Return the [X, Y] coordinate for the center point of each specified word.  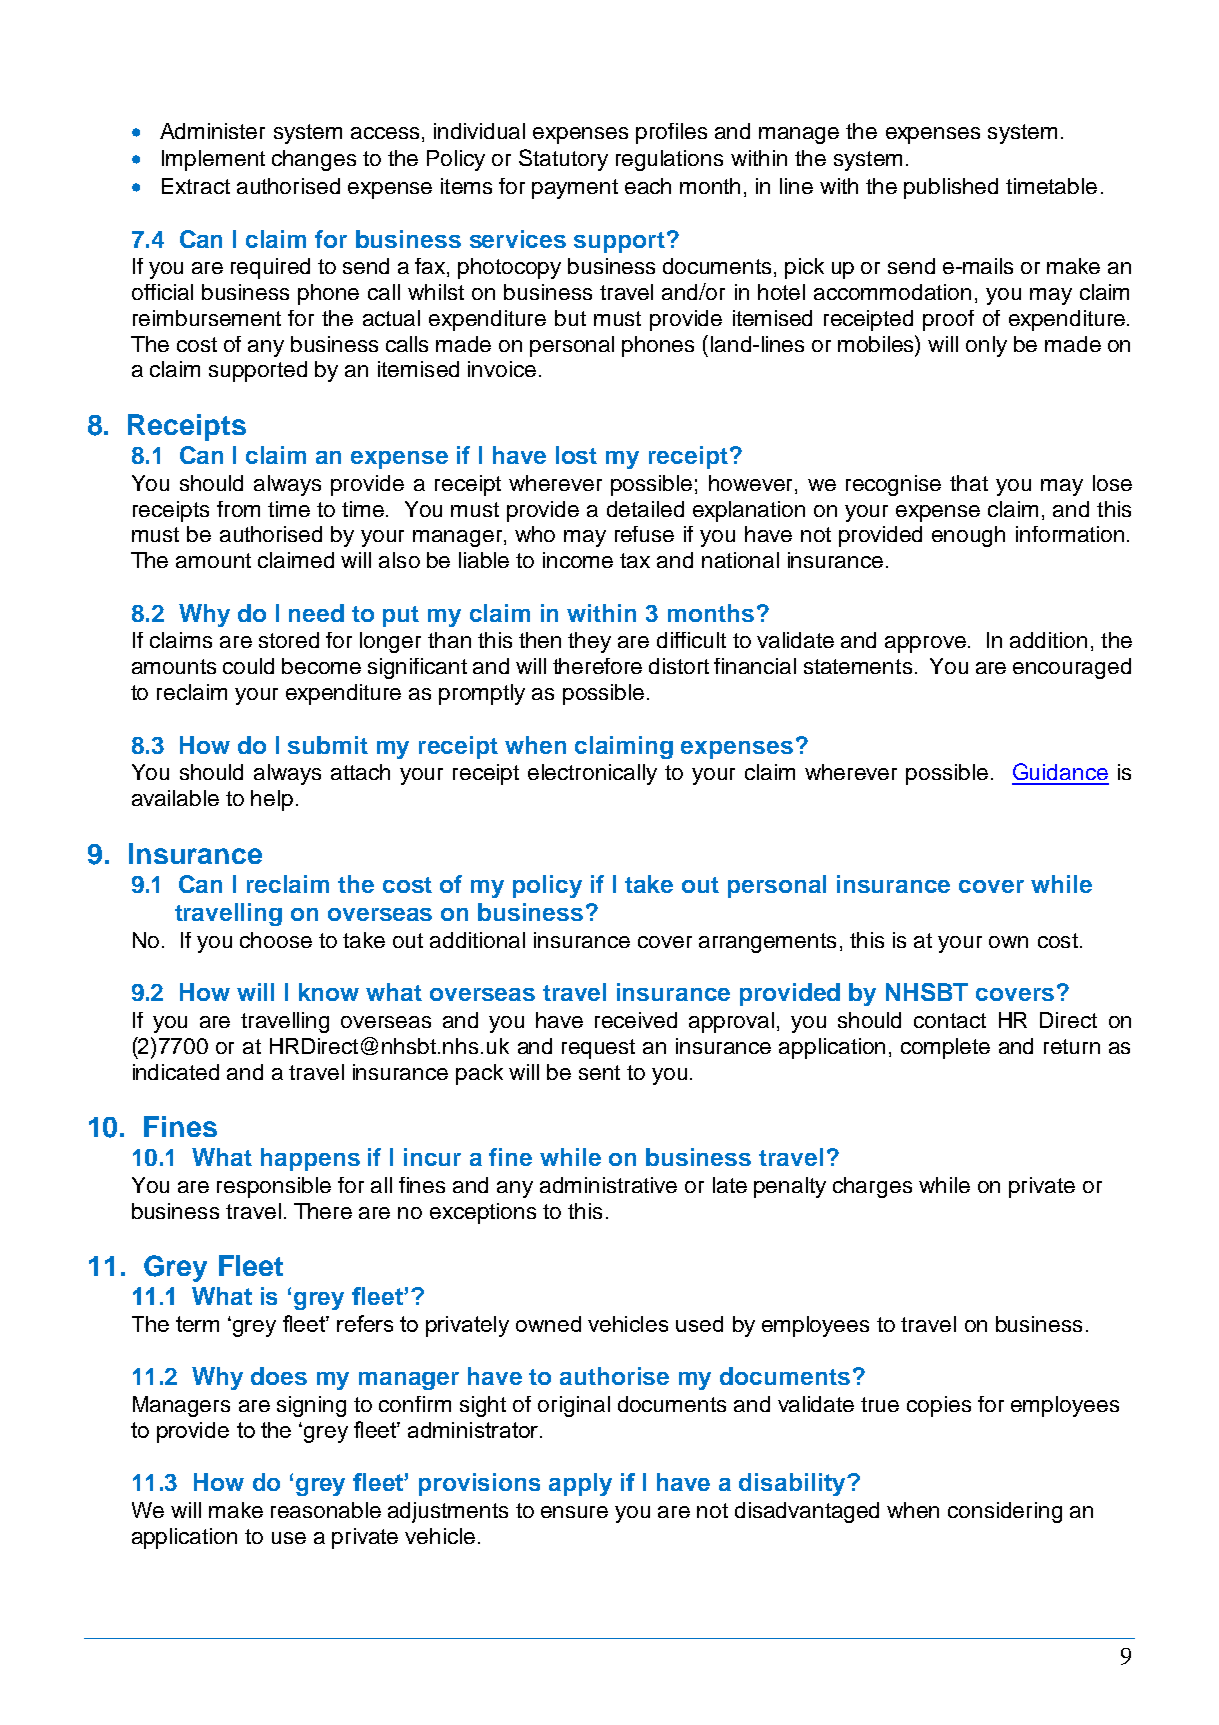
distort [679, 666]
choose [276, 940]
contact [950, 1020]
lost [576, 455]
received [636, 1020]
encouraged [1072, 668]
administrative [608, 1185]
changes [314, 160]
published [951, 188]
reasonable [326, 1510]
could [248, 666]
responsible [274, 1187]
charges [872, 1187]
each [648, 186]
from [238, 509]
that [969, 483]
